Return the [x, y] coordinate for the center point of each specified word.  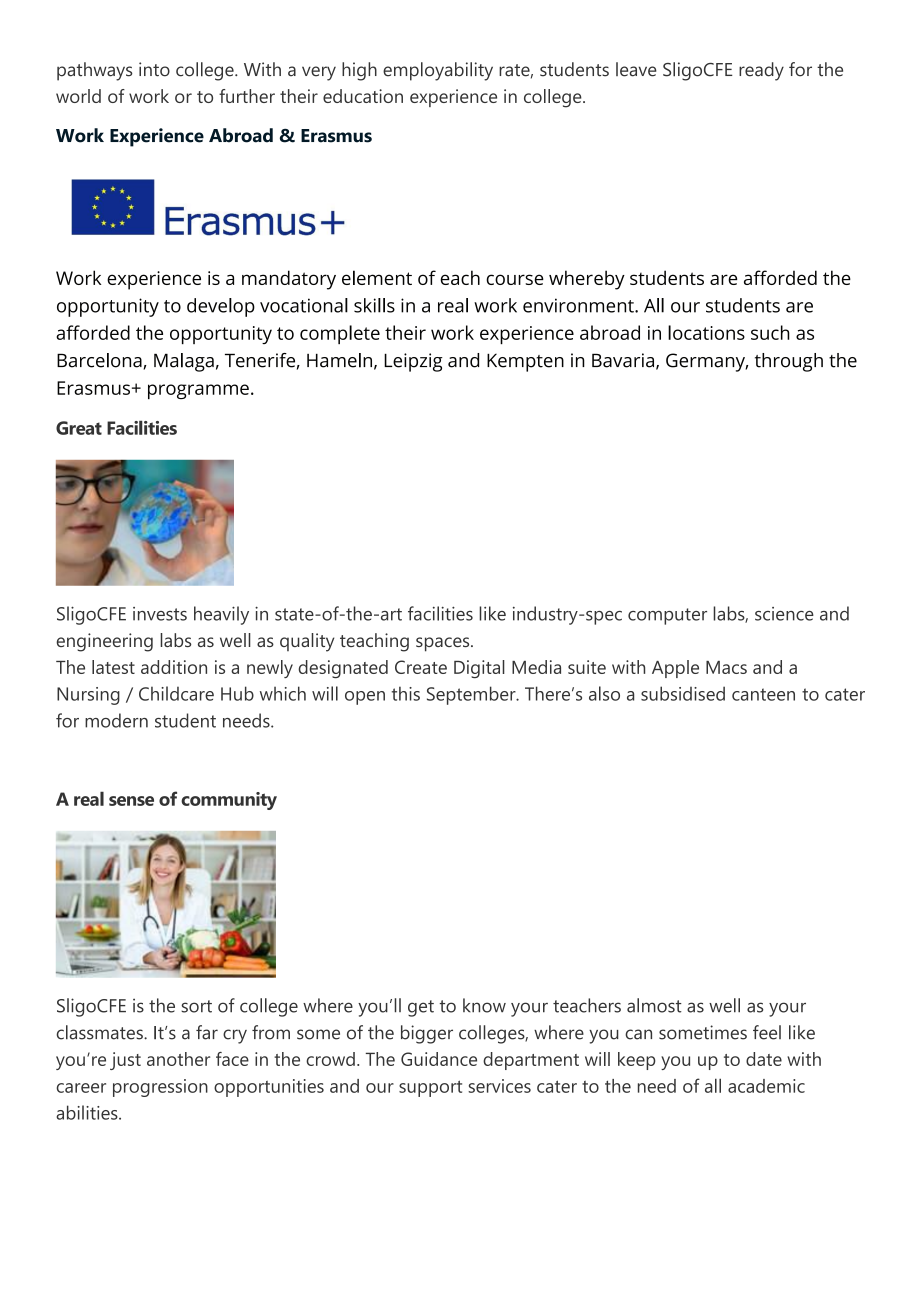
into [154, 69]
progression [160, 1088]
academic [766, 1086]
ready [761, 71]
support [430, 1088]
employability [438, 71]
